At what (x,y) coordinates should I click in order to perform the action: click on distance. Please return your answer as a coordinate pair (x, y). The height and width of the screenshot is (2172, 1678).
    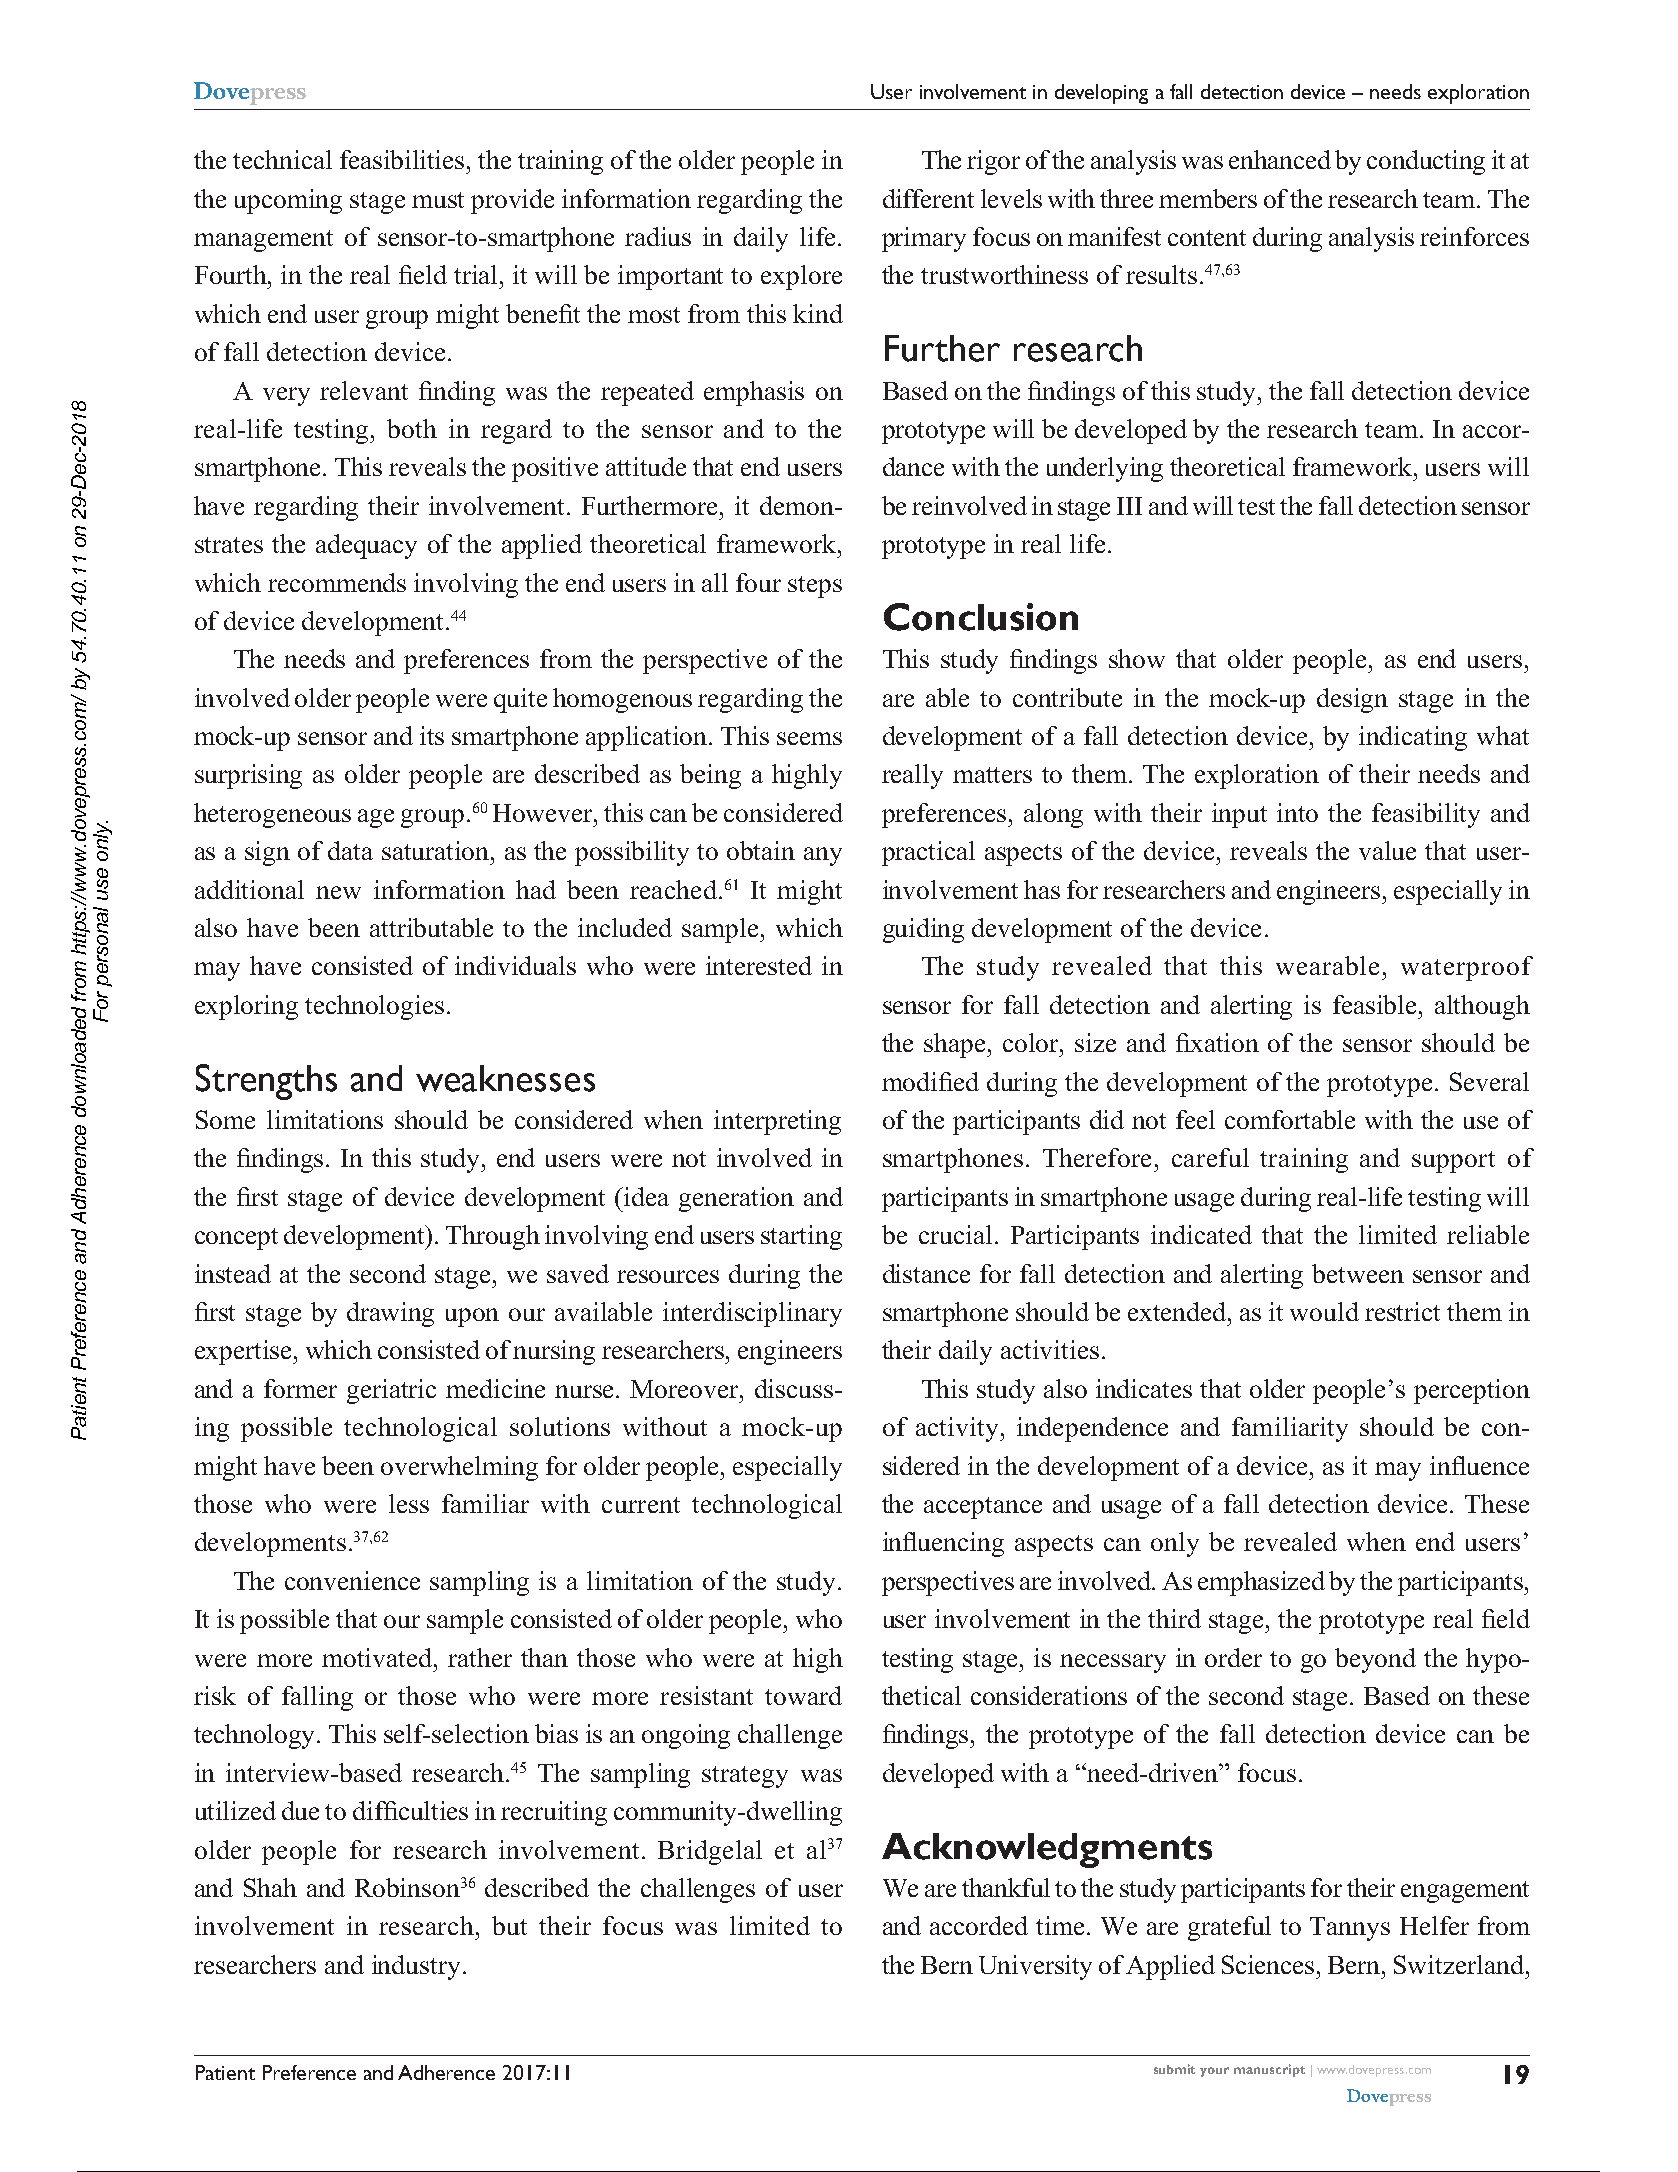
    Looking at the image, I should click on (926, 1273).
